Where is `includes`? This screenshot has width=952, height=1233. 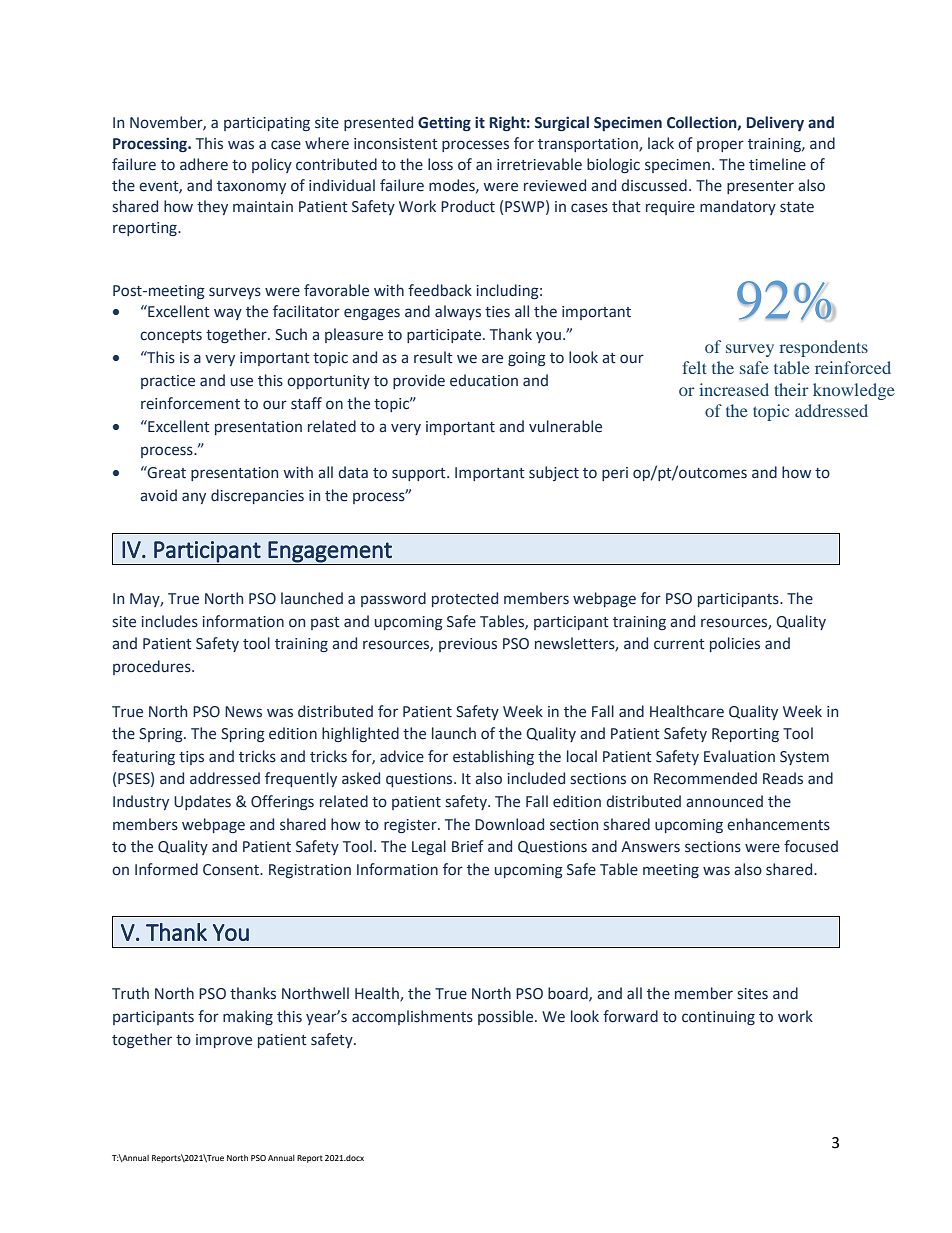 includes is located at coordinates (170, 621).
